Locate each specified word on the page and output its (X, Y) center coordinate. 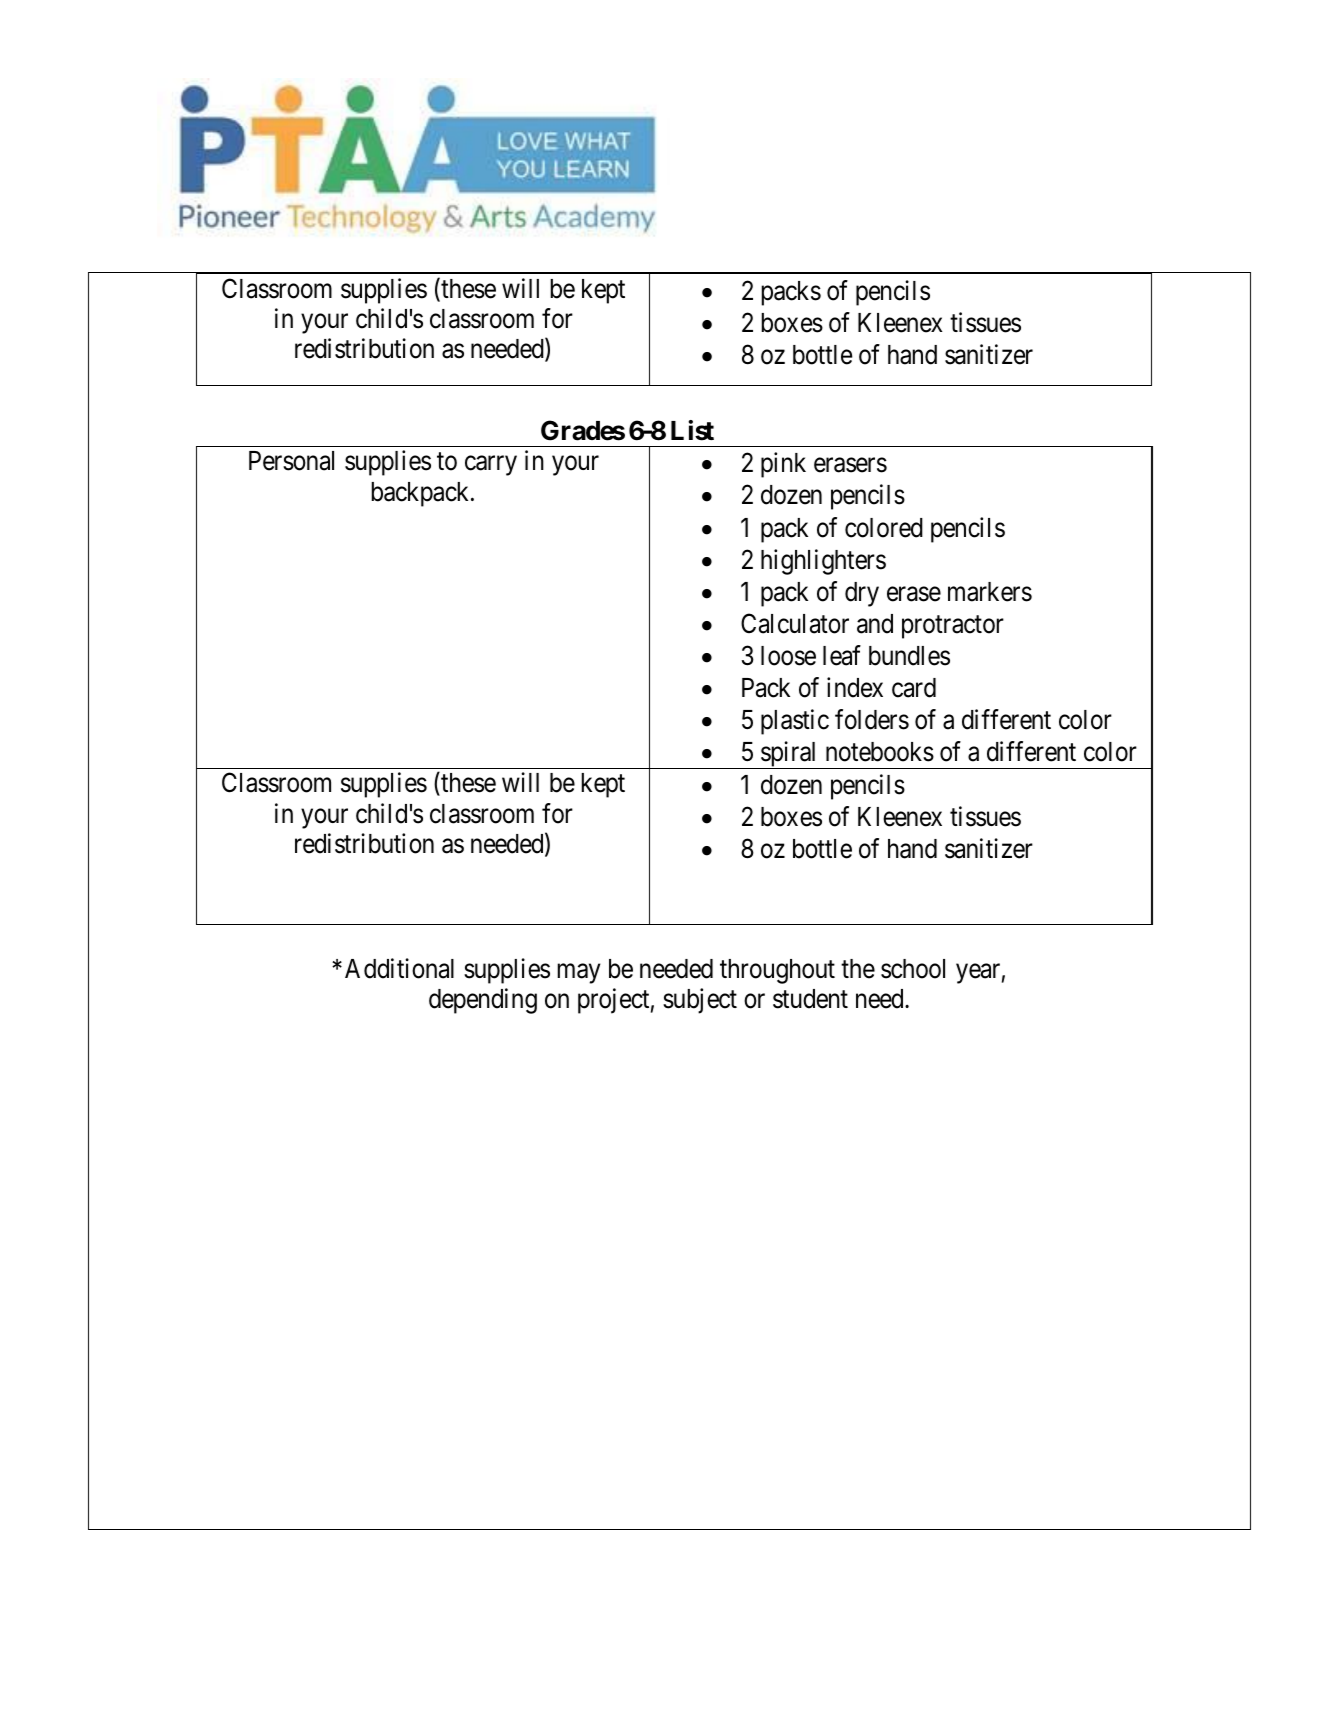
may (579, 974)
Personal (291, 461)
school (913, 969)
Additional (399, 968)
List (692, 430)
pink (783, 465)
